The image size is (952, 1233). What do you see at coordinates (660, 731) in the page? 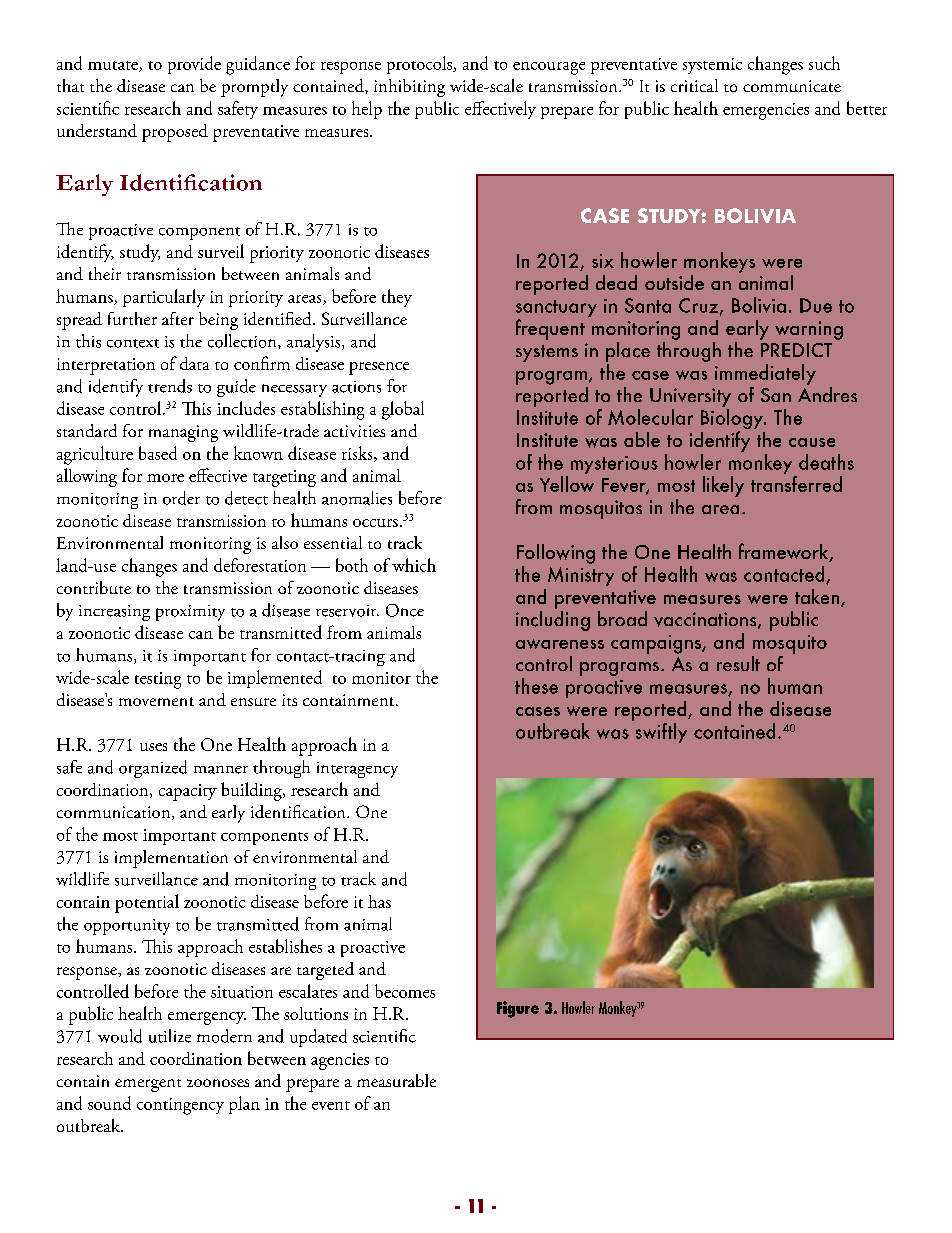
I see `swiftly` at bounding box center [660, 731].
